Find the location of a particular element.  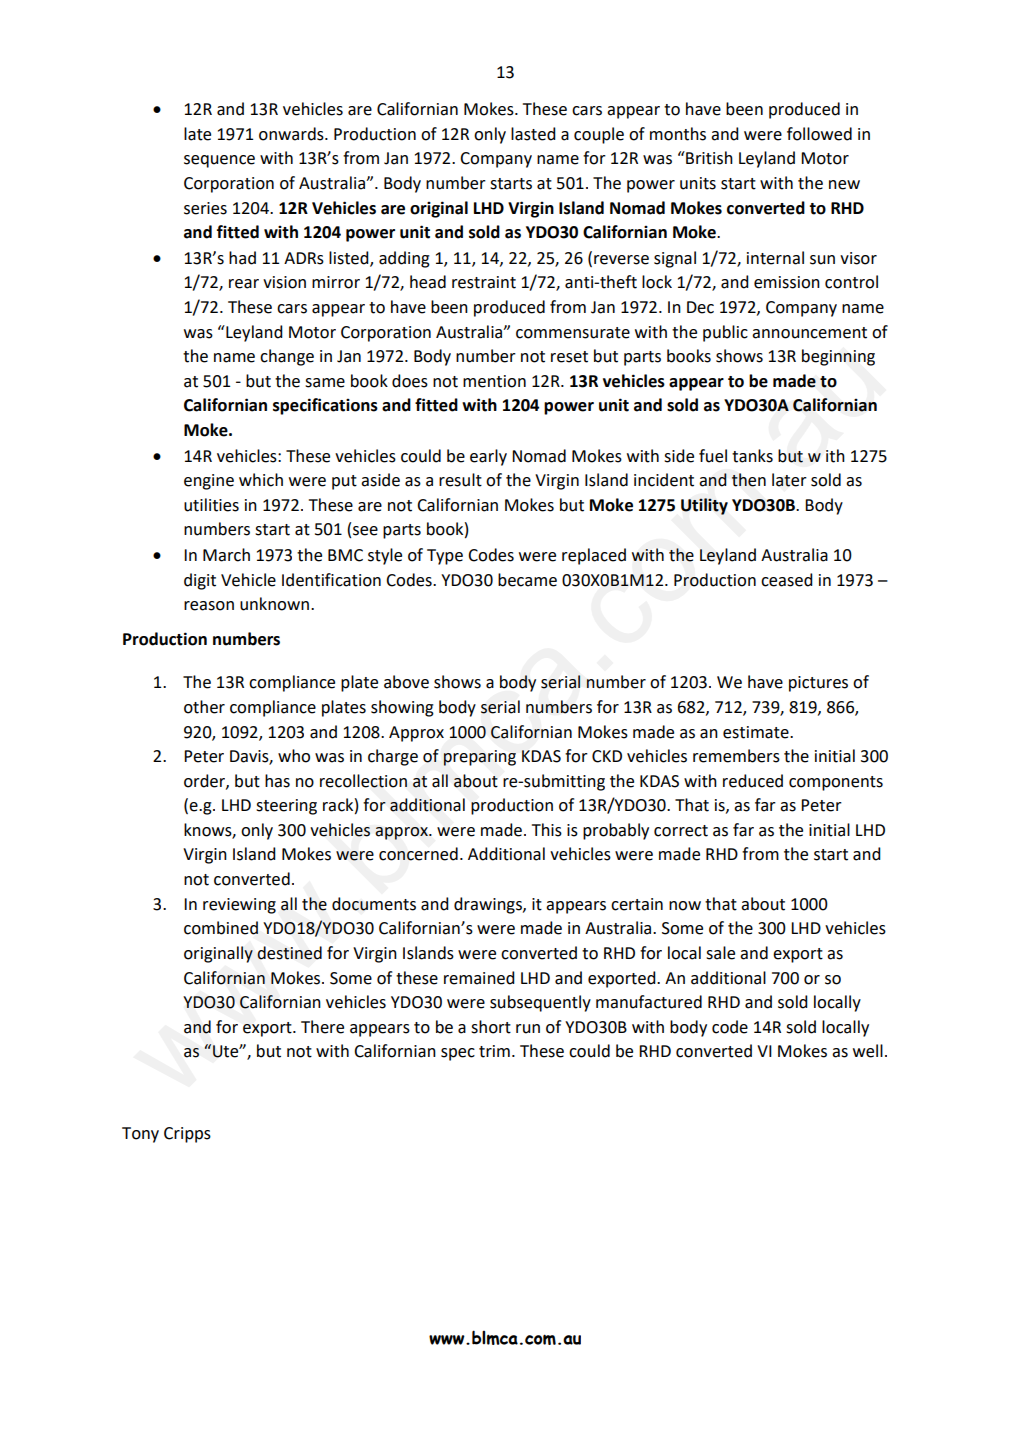

sequence is located at coordinates (219, 161).
